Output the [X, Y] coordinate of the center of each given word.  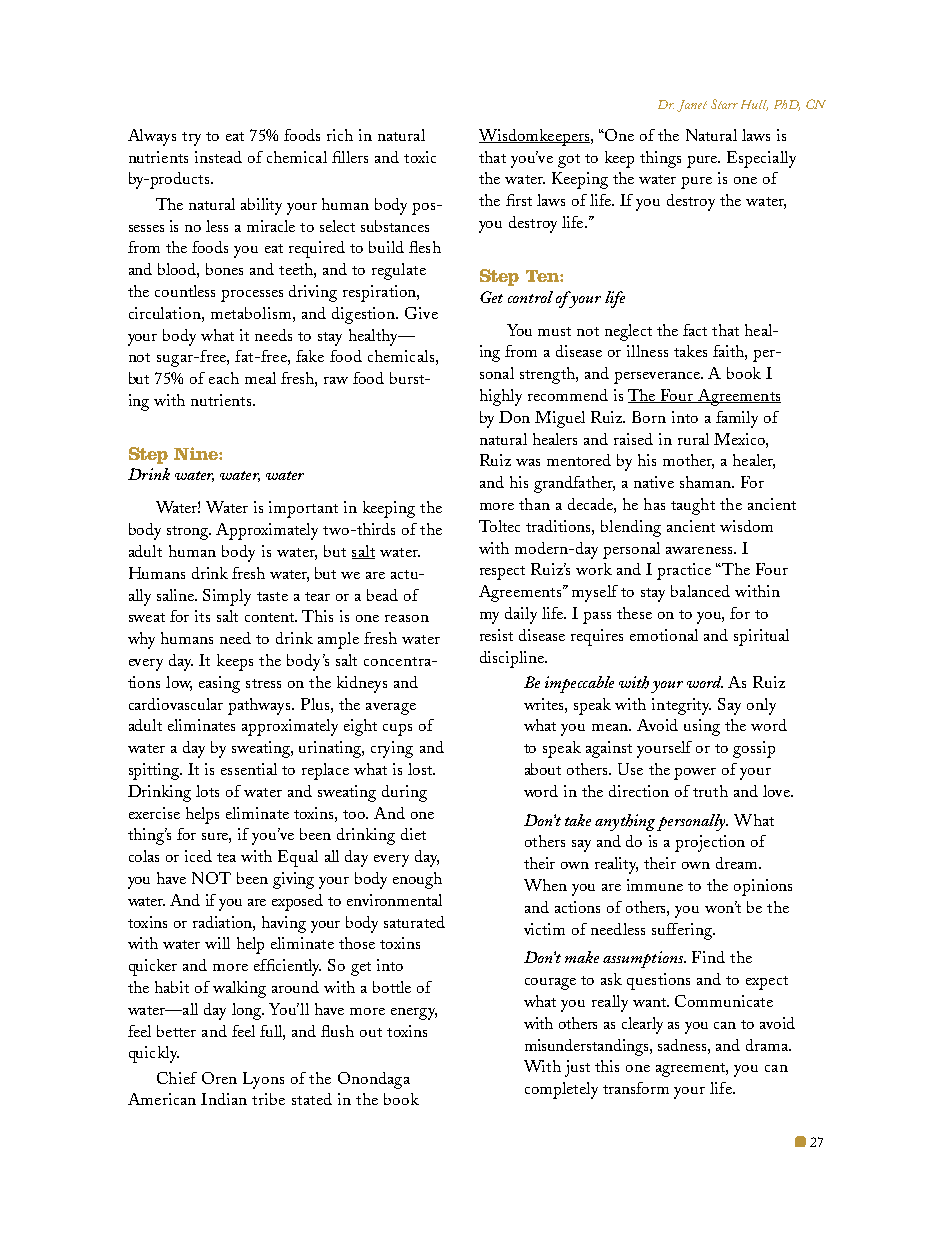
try [191, 139]
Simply [227, 597]
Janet [692, 106]
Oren [219, 1078]
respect [502, 573]
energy [414, 1014]
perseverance [658, 378]
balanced [700, 591]
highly [501, 397]
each [224, 378]
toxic [420, 157]
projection [710, 843]
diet [413, 834]
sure [216, 838]
